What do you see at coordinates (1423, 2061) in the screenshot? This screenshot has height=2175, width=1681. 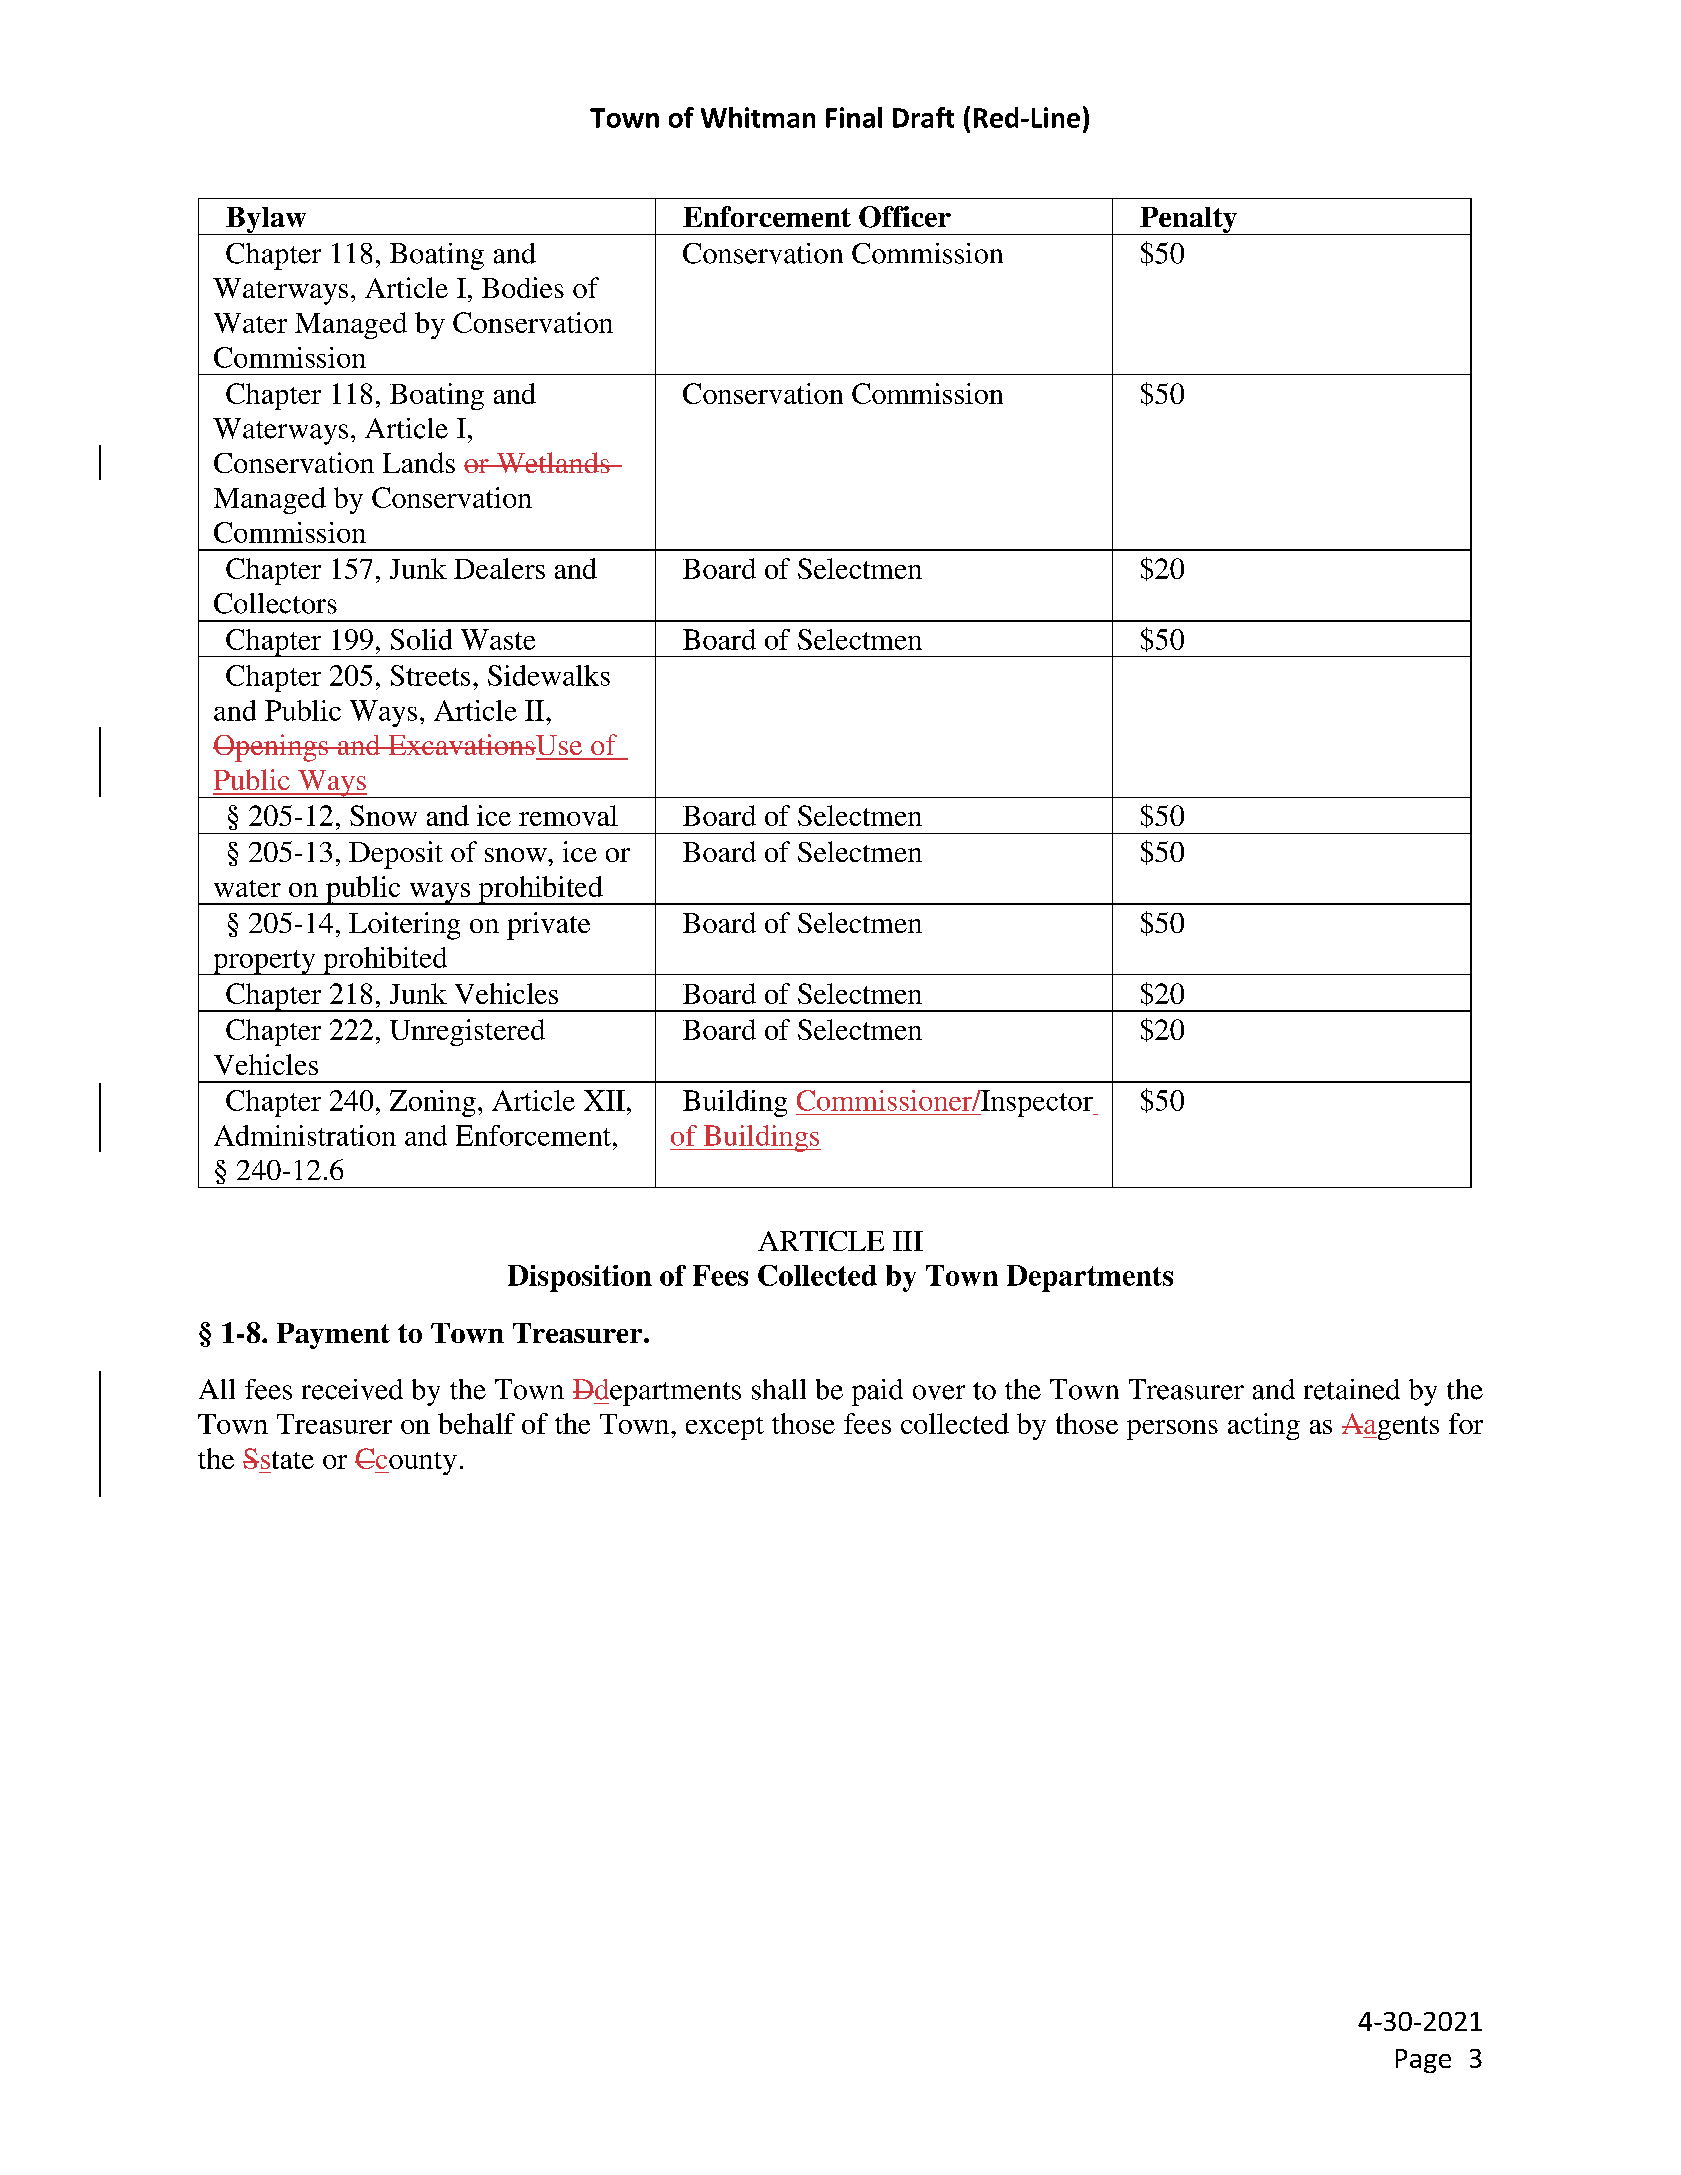 I see `Page` at bounding box center [1423, 2061].
